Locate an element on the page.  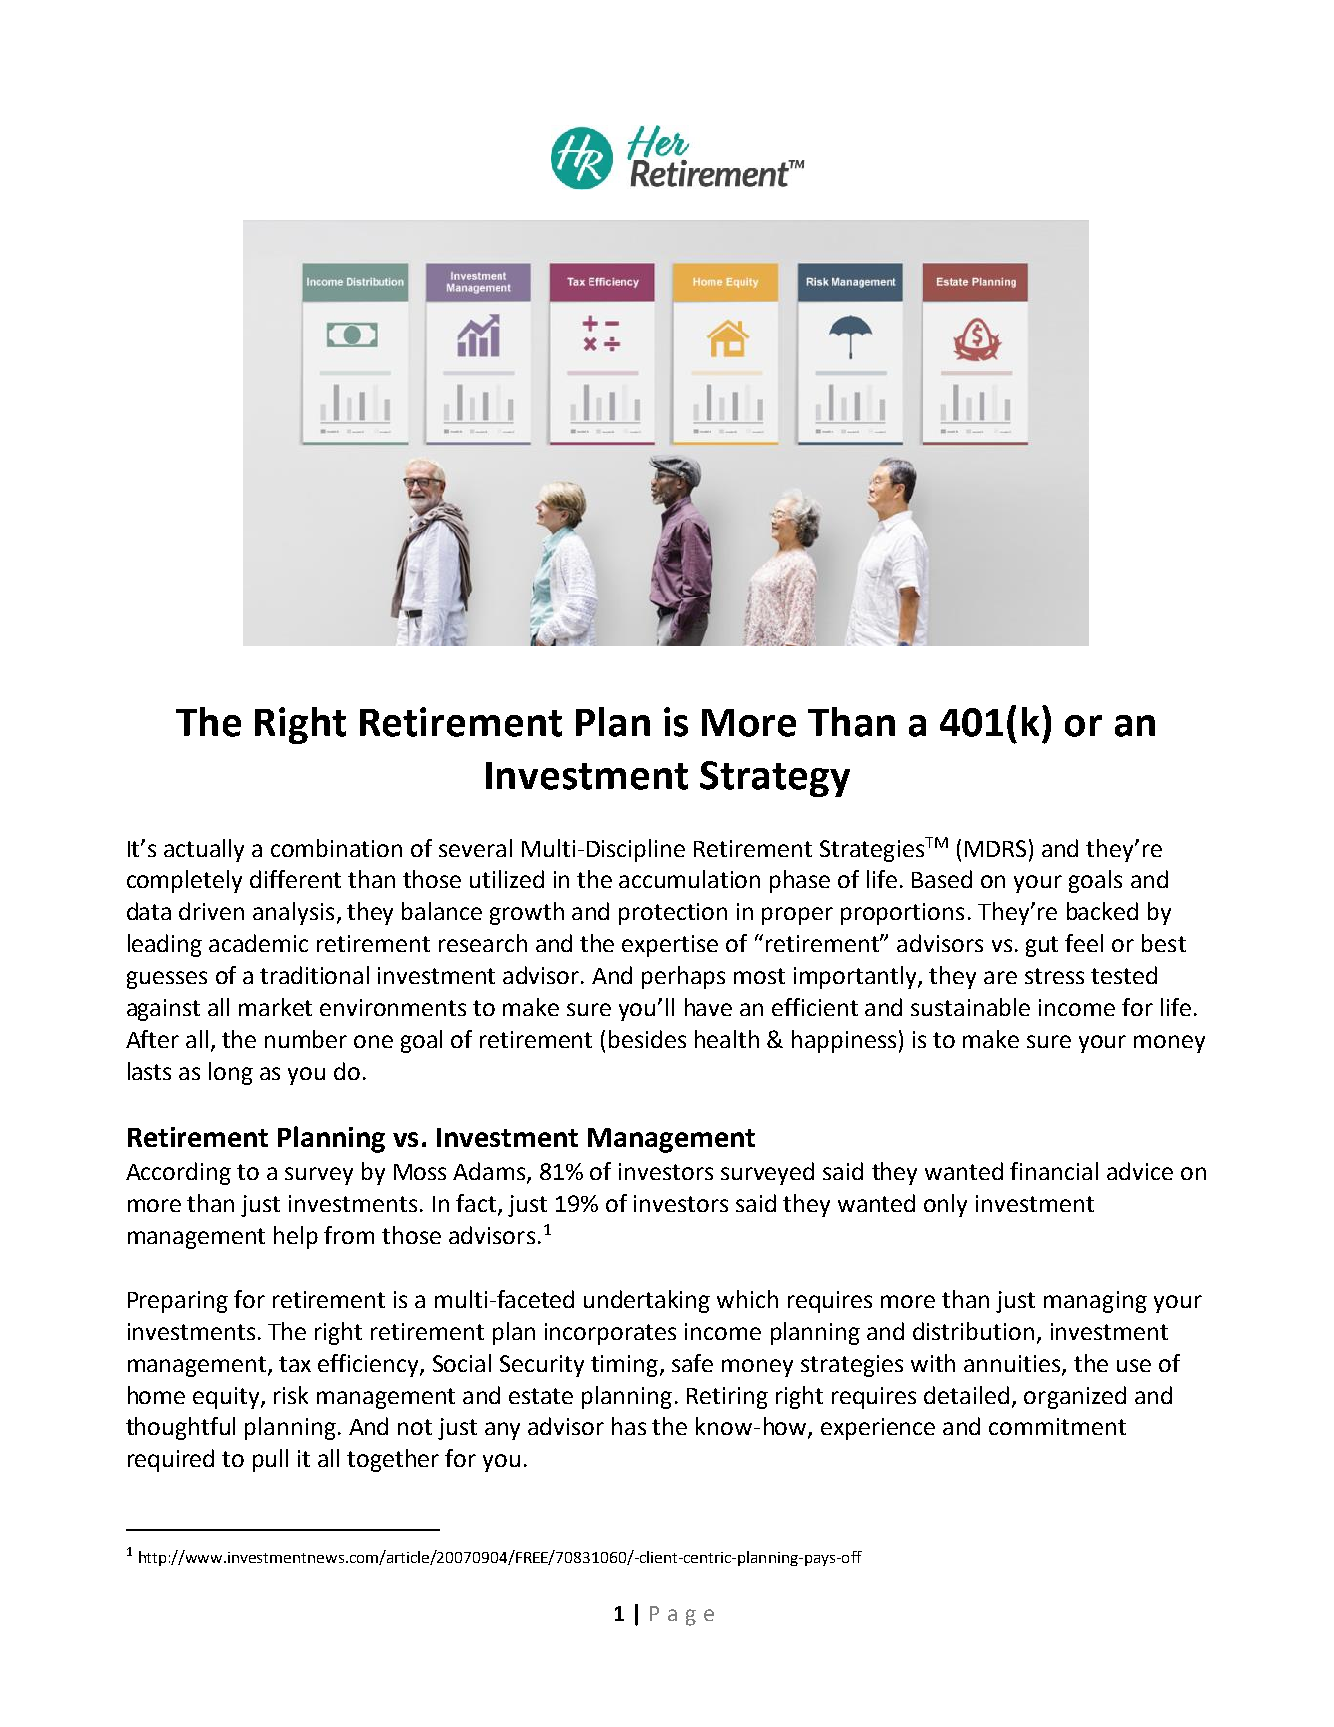
have is located at coordinates (708, 1007).
